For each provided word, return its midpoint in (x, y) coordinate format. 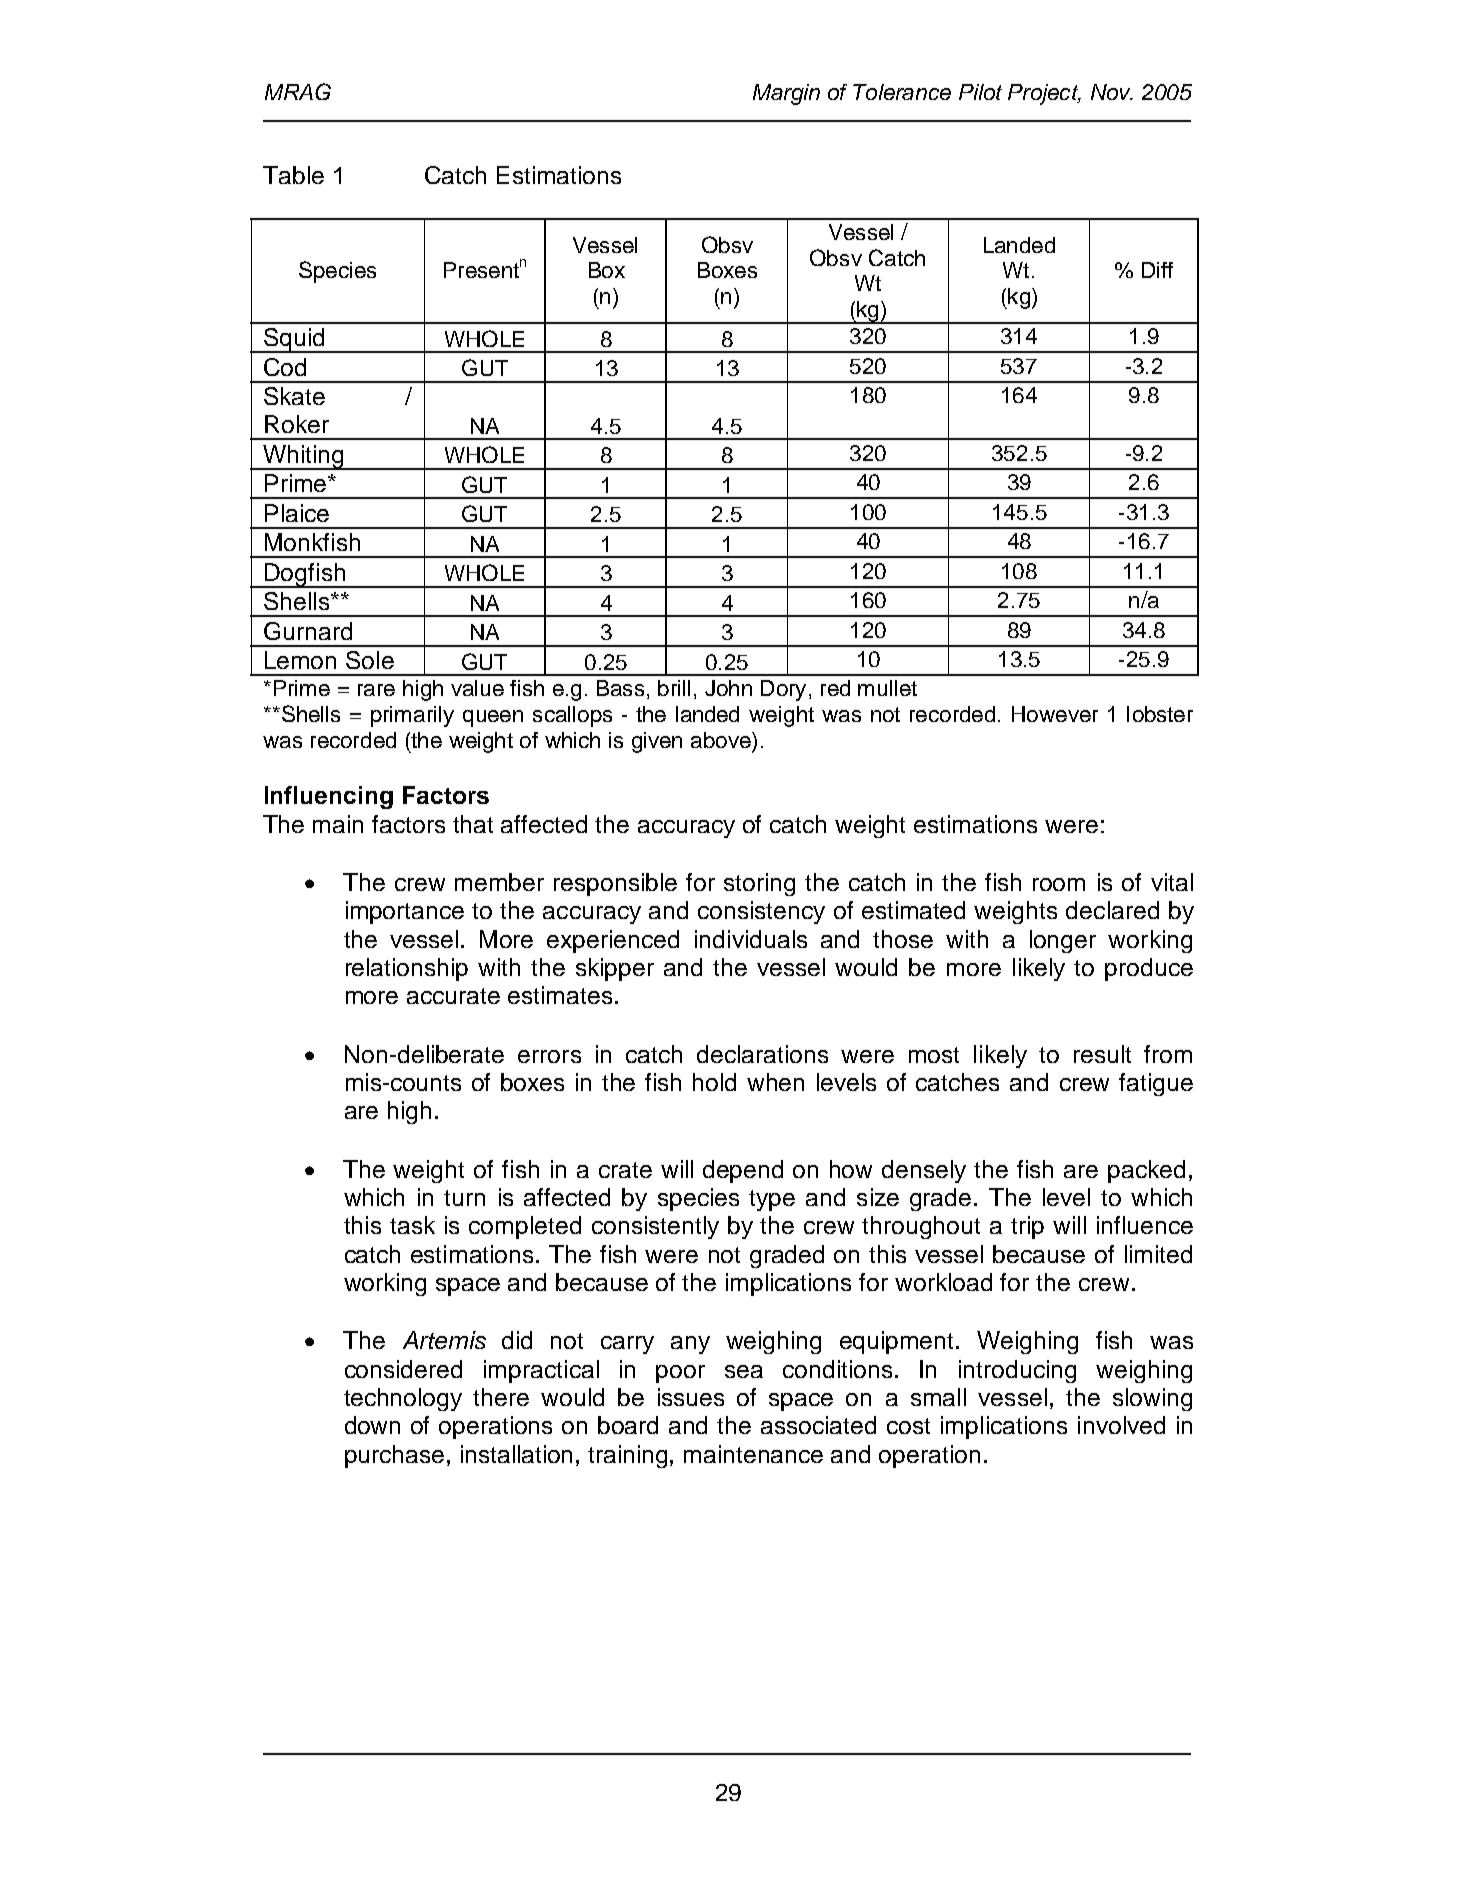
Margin (786, 94)
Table (293, 175)
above (722, 740)
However (1055, 714)
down (372, 1425)
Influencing (329, 797)
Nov (1112, 92)
